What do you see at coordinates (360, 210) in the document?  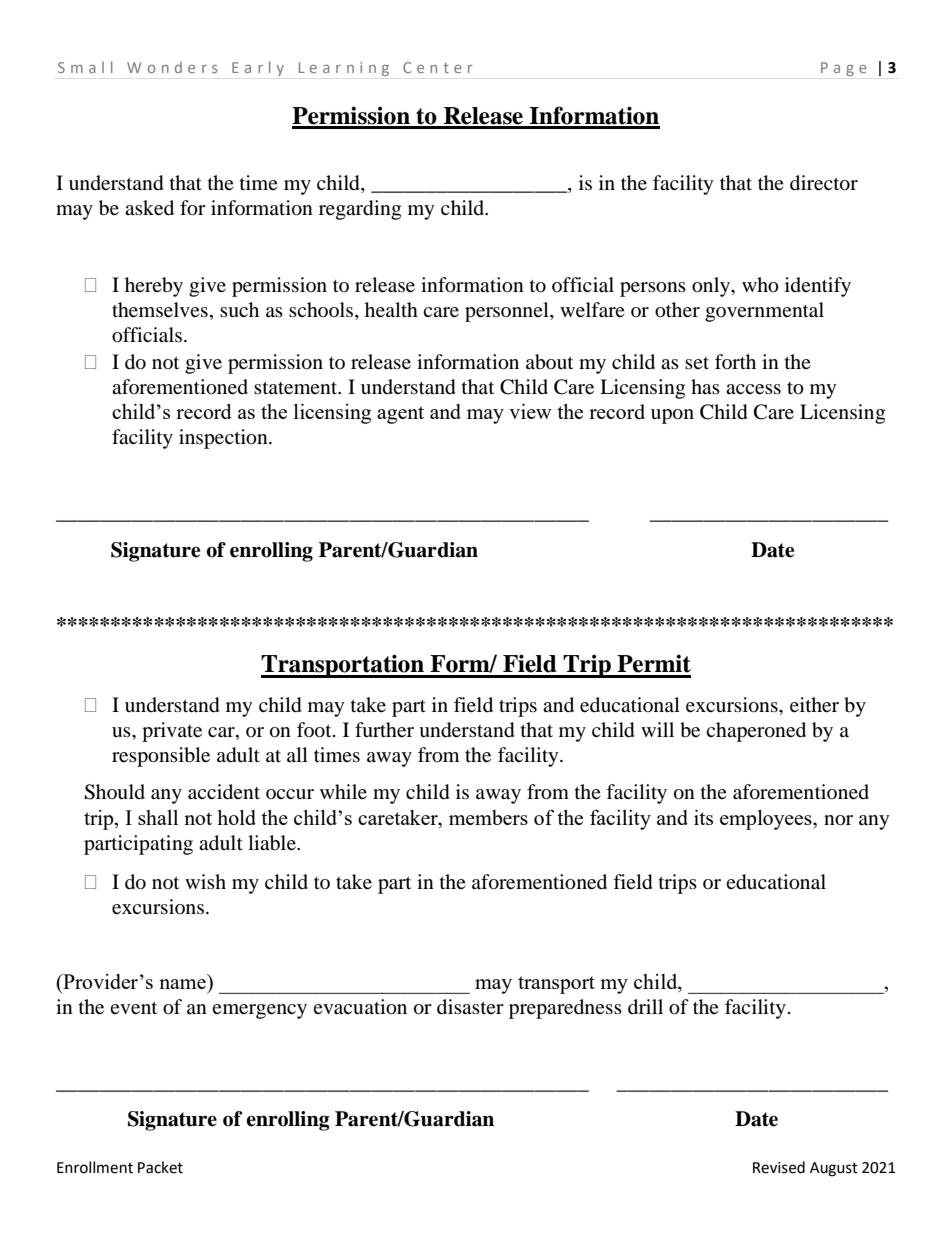 I see `regarding` at bounding box center [360, 210].
